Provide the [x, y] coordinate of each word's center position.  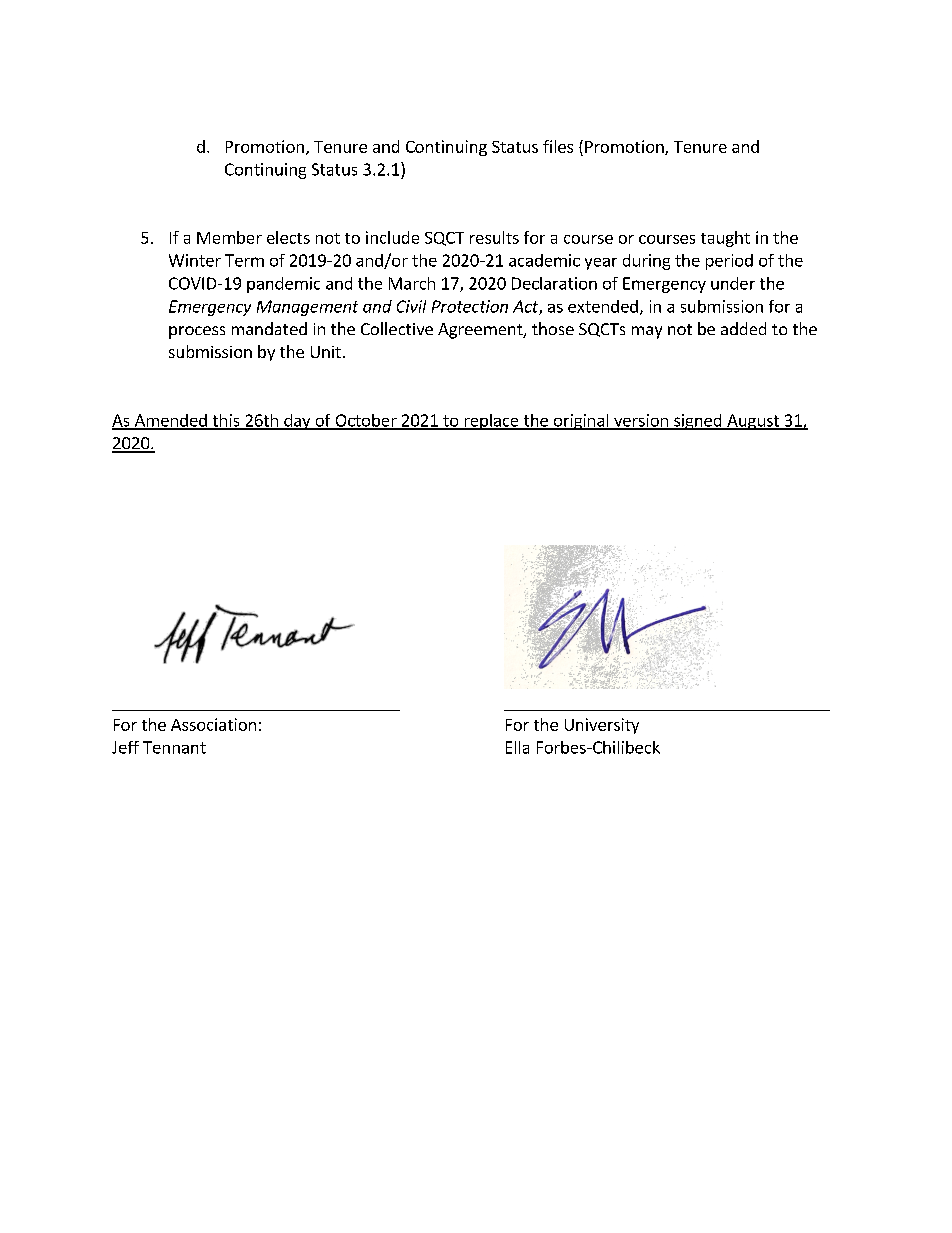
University [602, 726]
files [558, 146]
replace [491, 422]
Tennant [174, 747]
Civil [411, 306]
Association [213, 724]
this [226, 421]
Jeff [125, 747]
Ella [517, 747]
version [641, 421]
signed [698, 422]
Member [229, 237]
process [197, 332]
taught [725, 239]
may [647, 332]
